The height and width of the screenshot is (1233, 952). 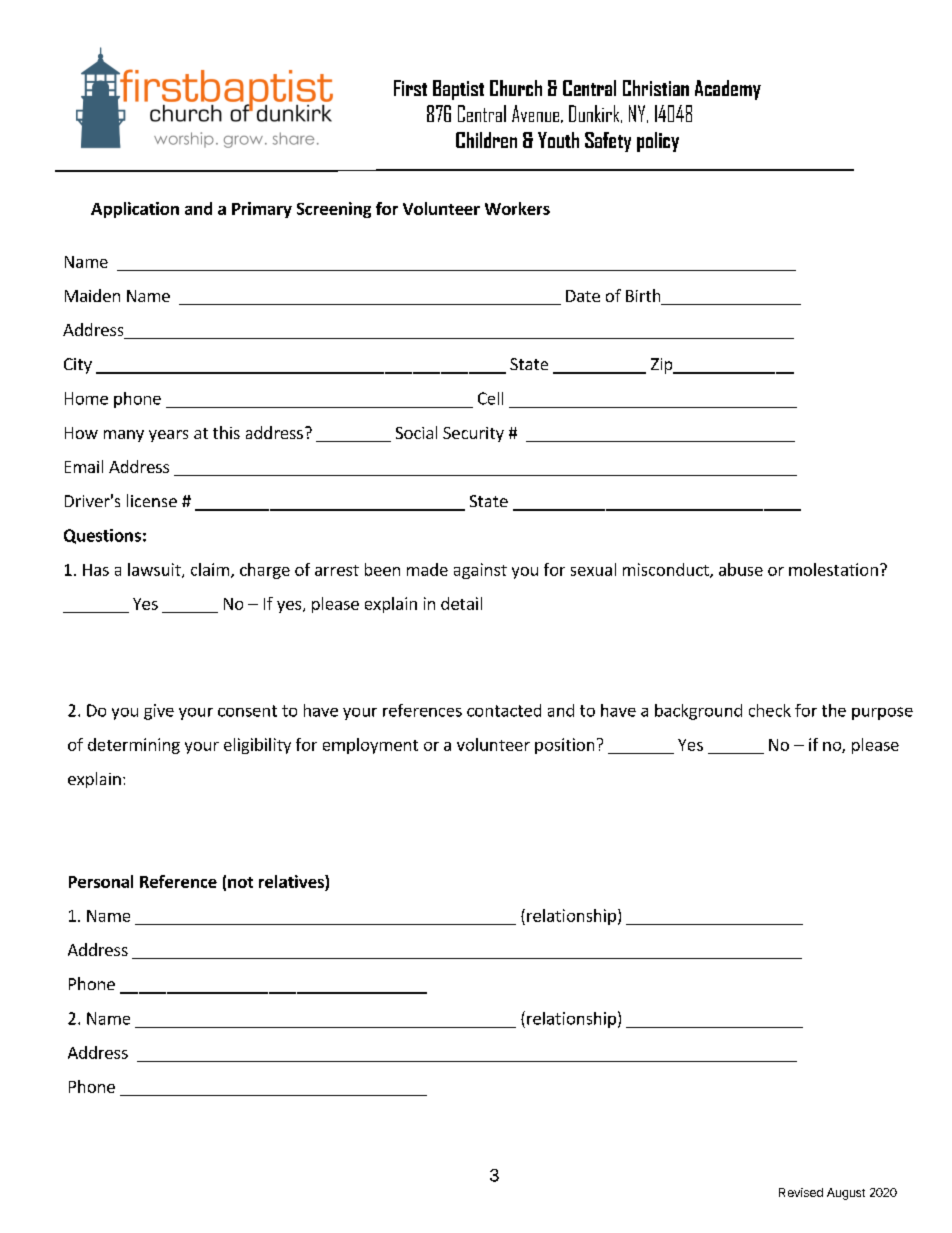 I want to click on Cell, so click(x=490, y=398).
